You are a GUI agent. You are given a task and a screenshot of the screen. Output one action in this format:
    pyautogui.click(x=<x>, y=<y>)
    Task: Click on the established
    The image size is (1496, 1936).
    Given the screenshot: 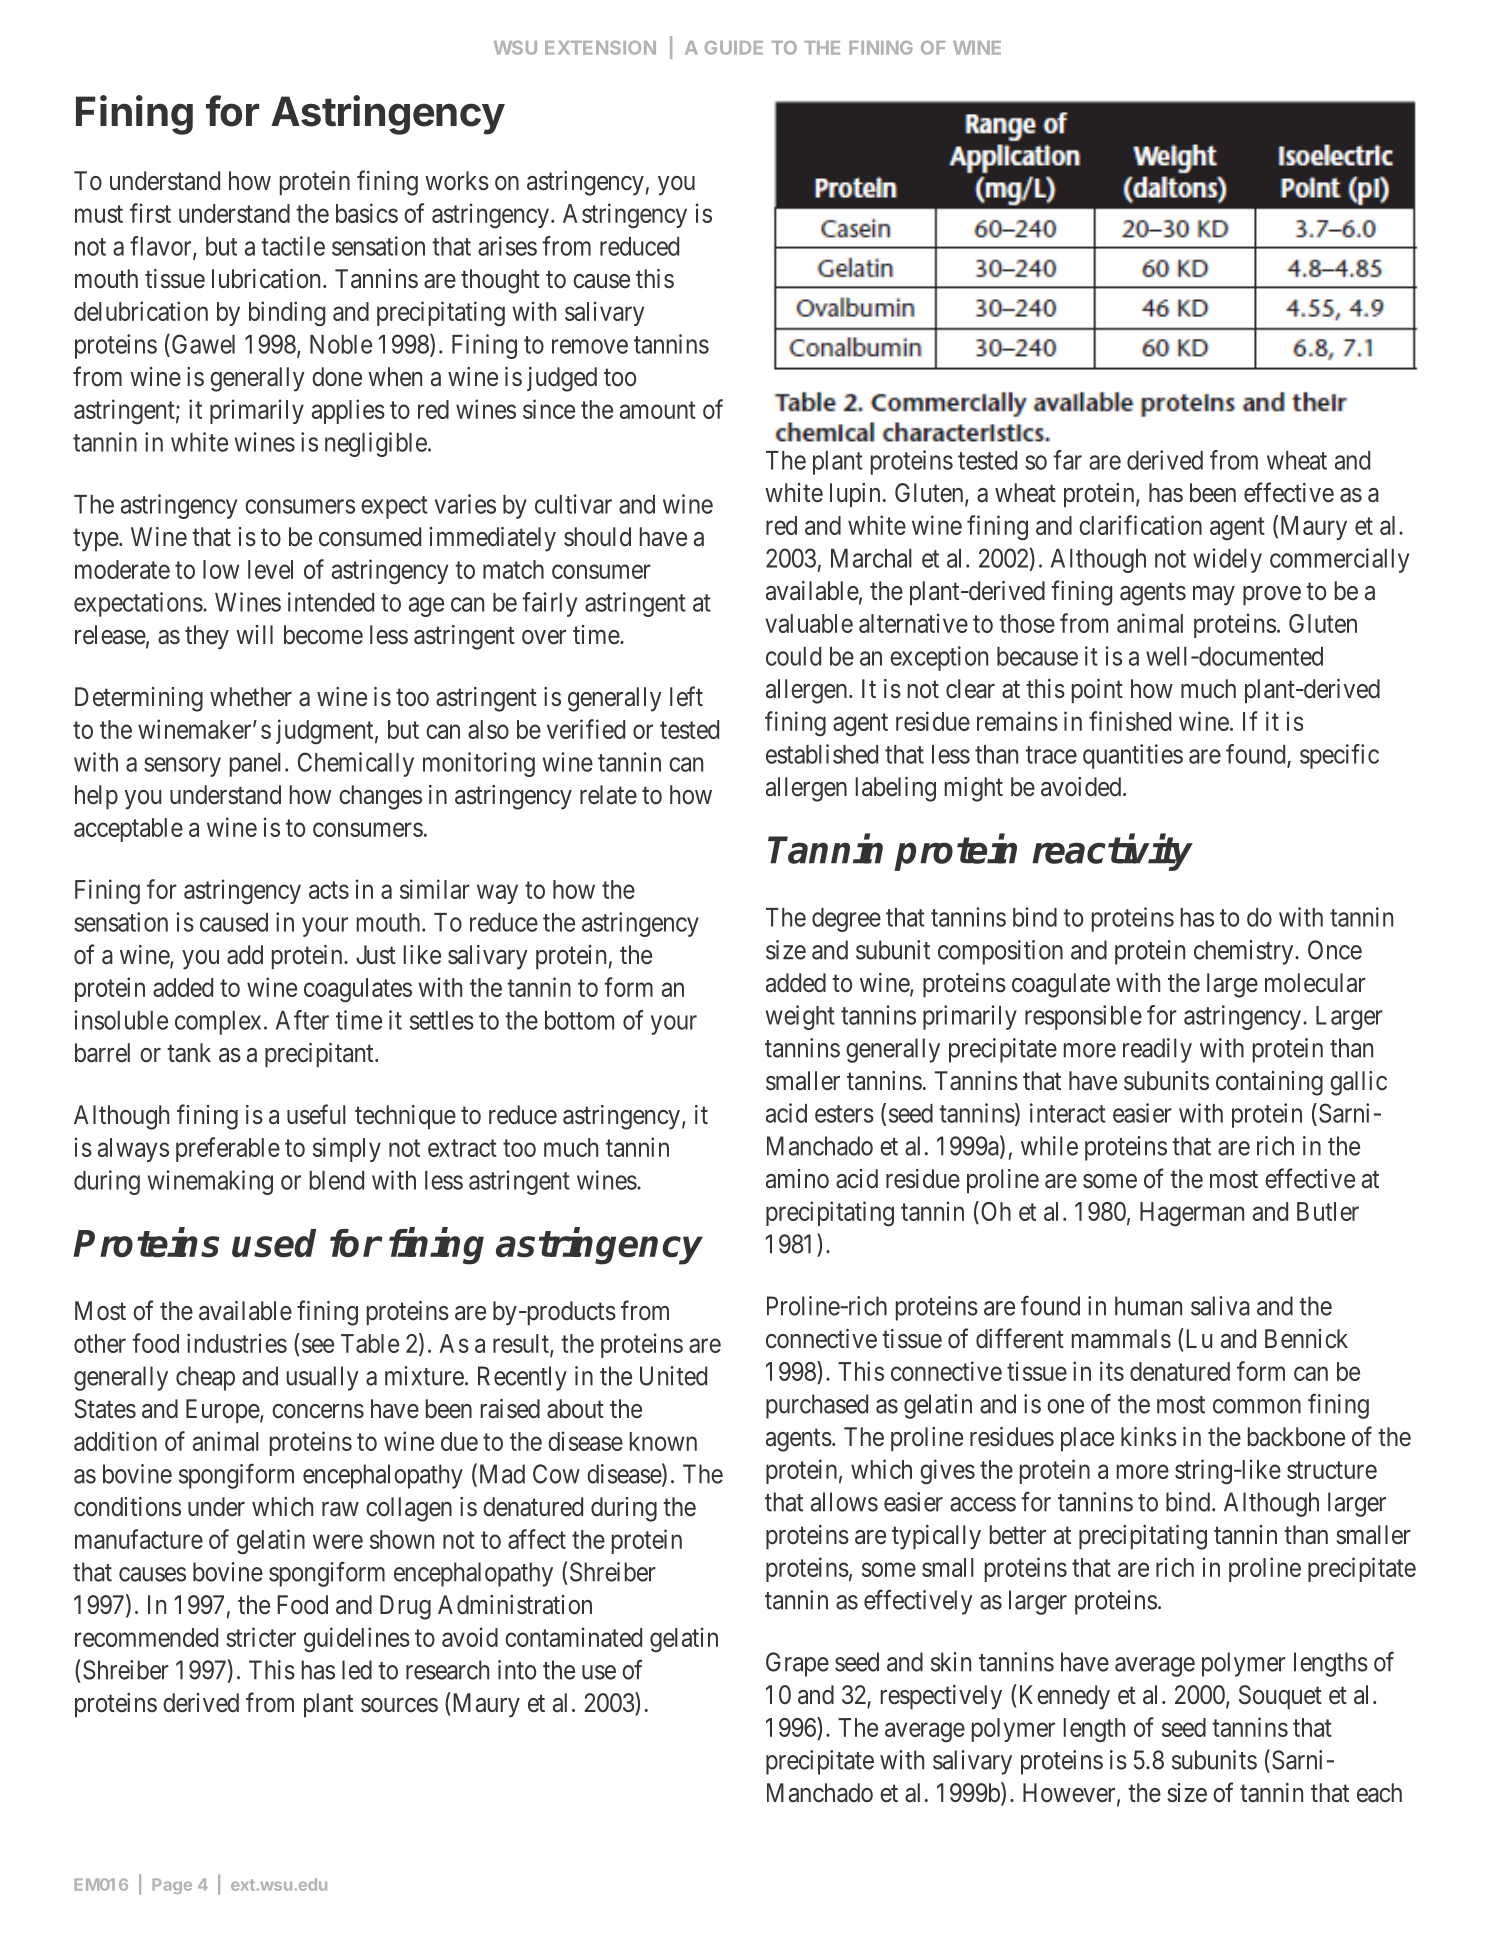 What is the action you would take?
    pyautogui.click(x=822, y=754)
